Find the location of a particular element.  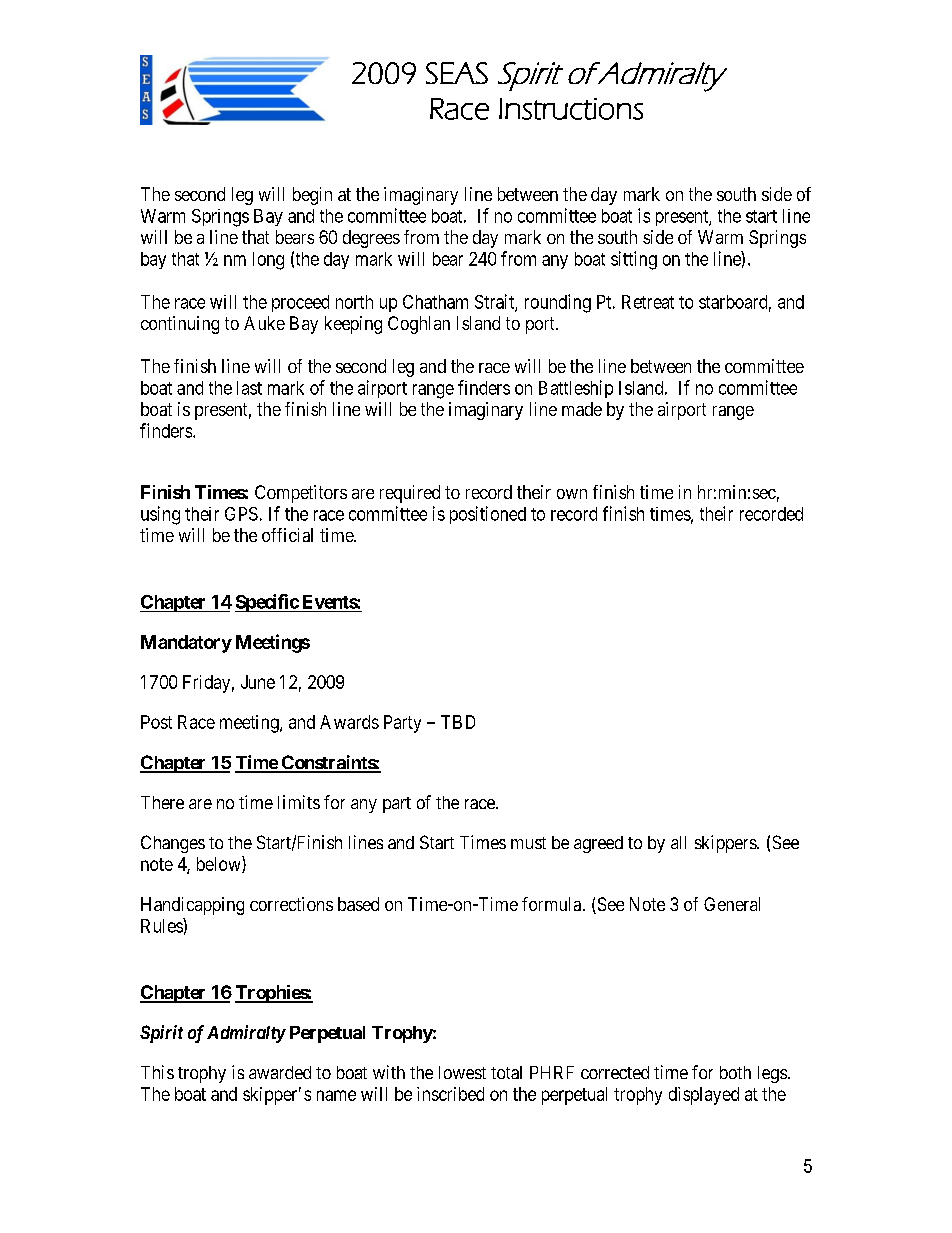

all is located at coordinates (678, 842).
